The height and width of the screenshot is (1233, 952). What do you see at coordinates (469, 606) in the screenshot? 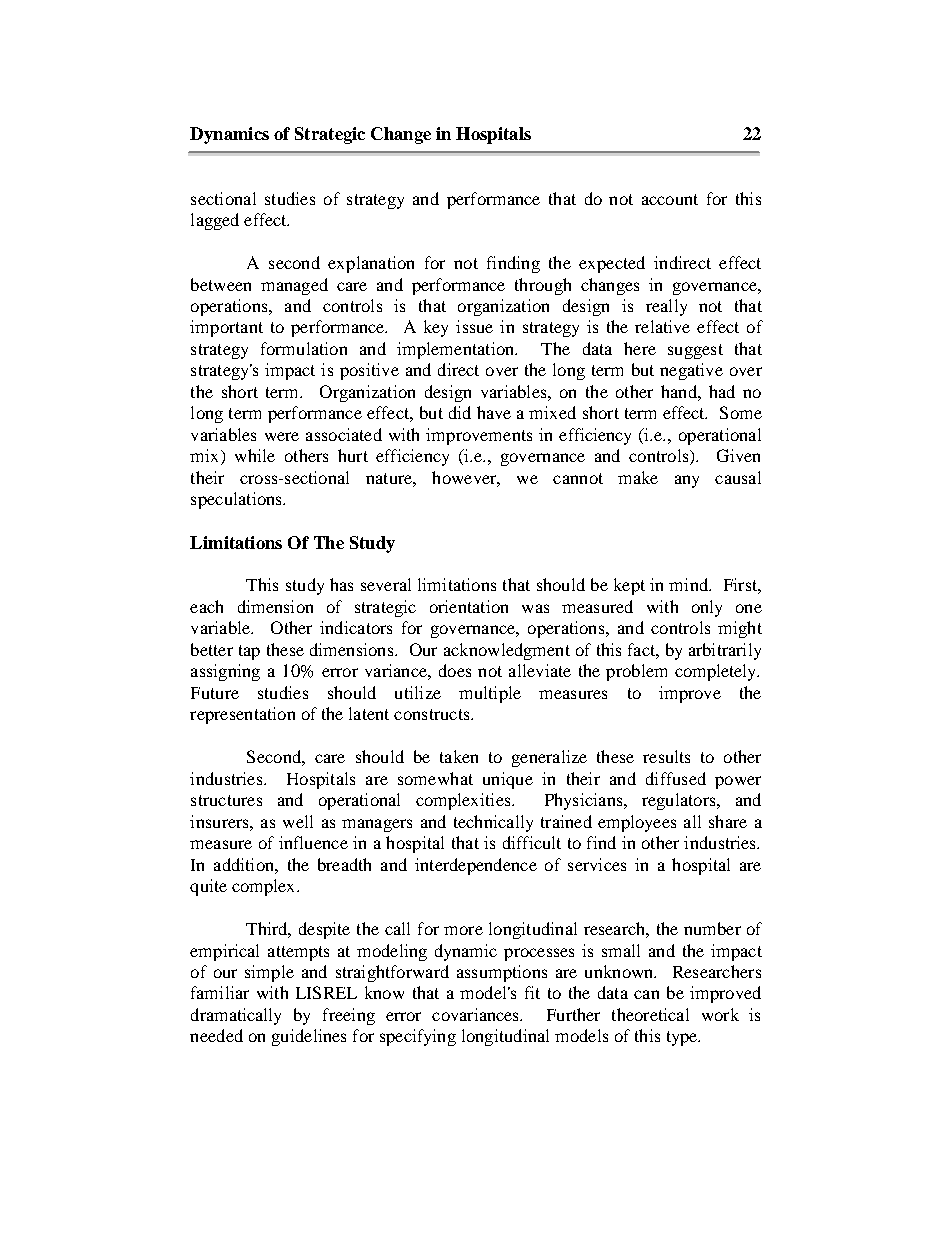
I see `orientation` at bounding box center [469, 606].
